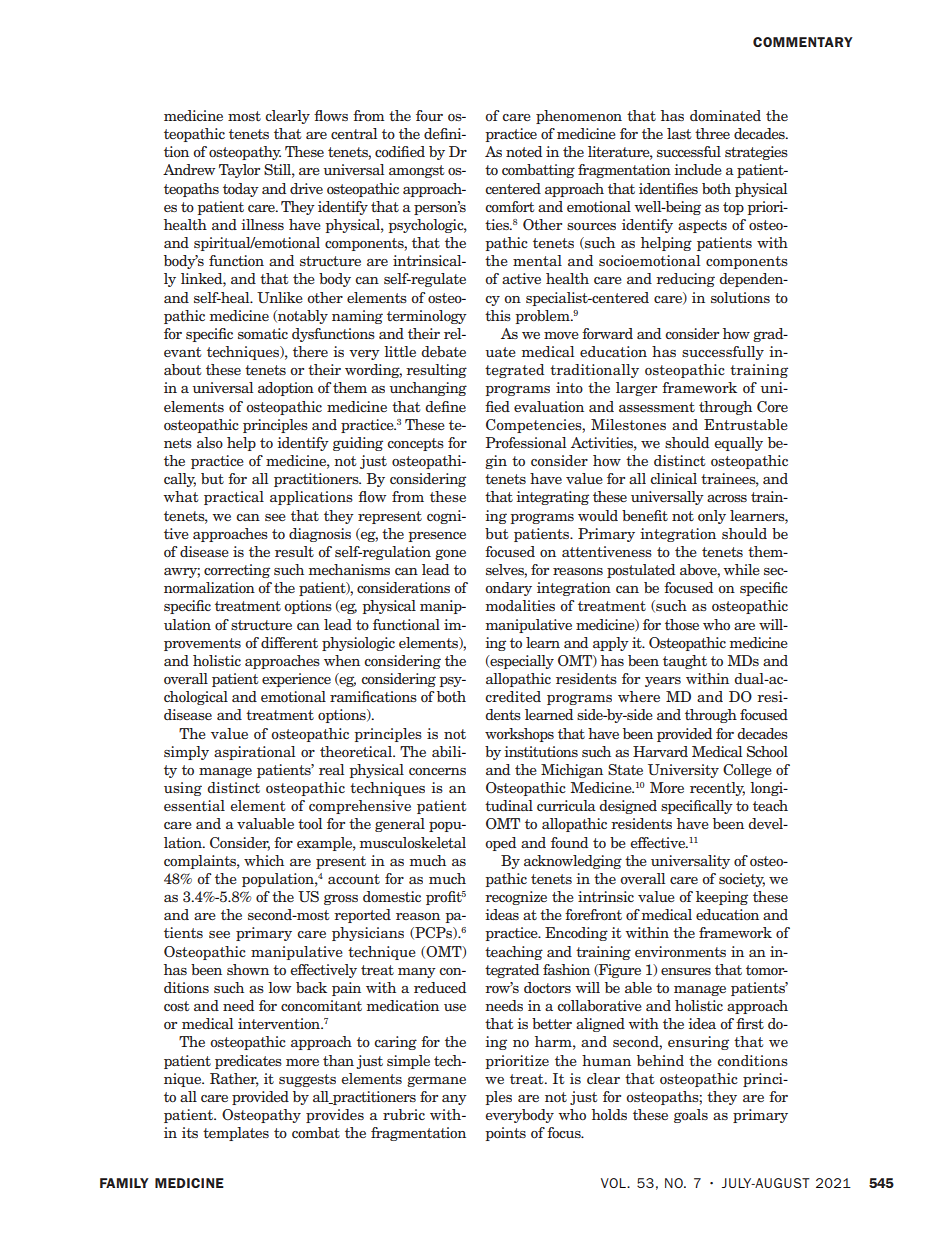 This screenshot has height=1237, width=952. What do you see at coordinates (450, 554) in the screenshot?
I see `gone` at bounding box center [450, 554].
